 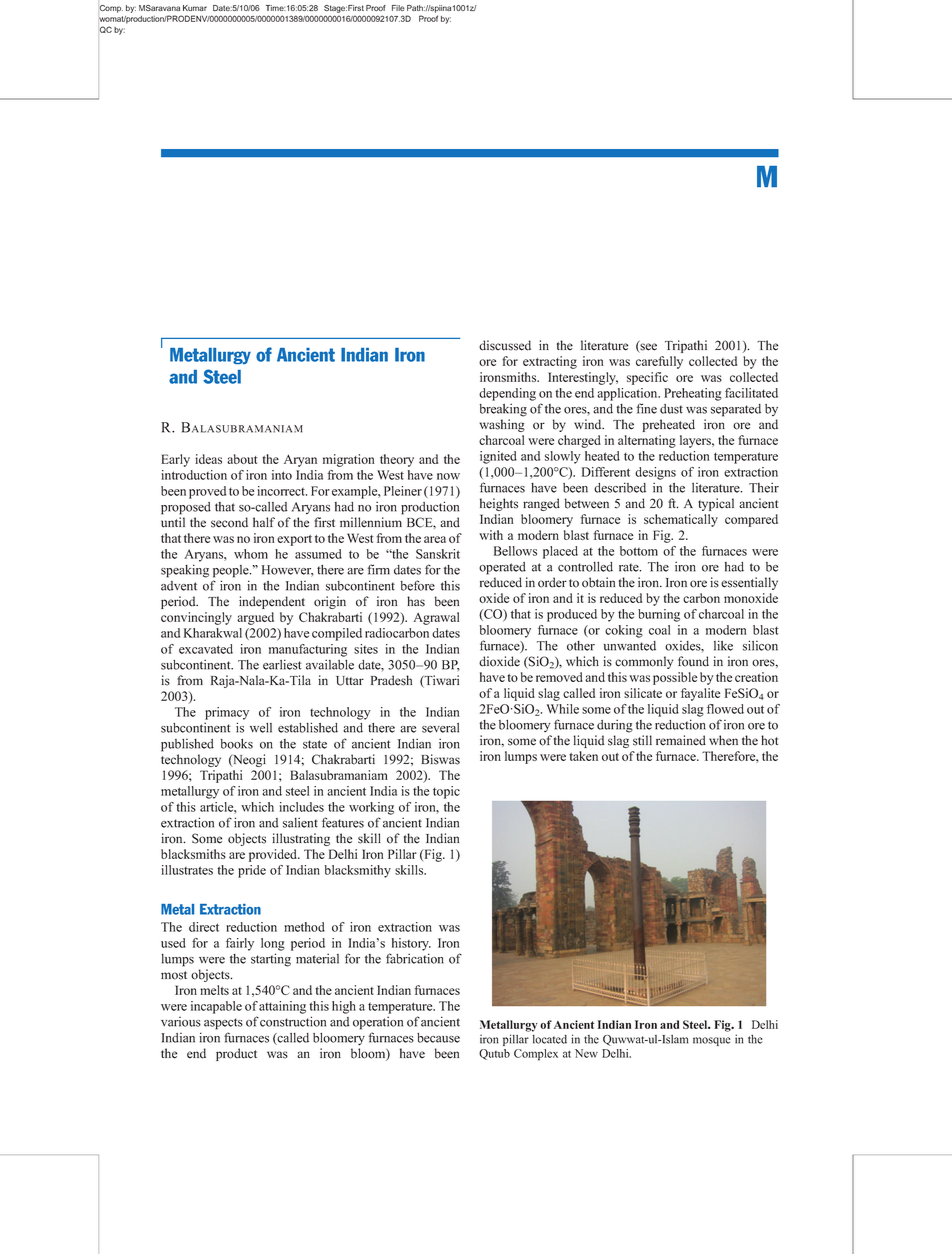 What do you see at coordinates (195, 8) in the screenshot?
I see `Kumar` at bounding box center [195, 8].
